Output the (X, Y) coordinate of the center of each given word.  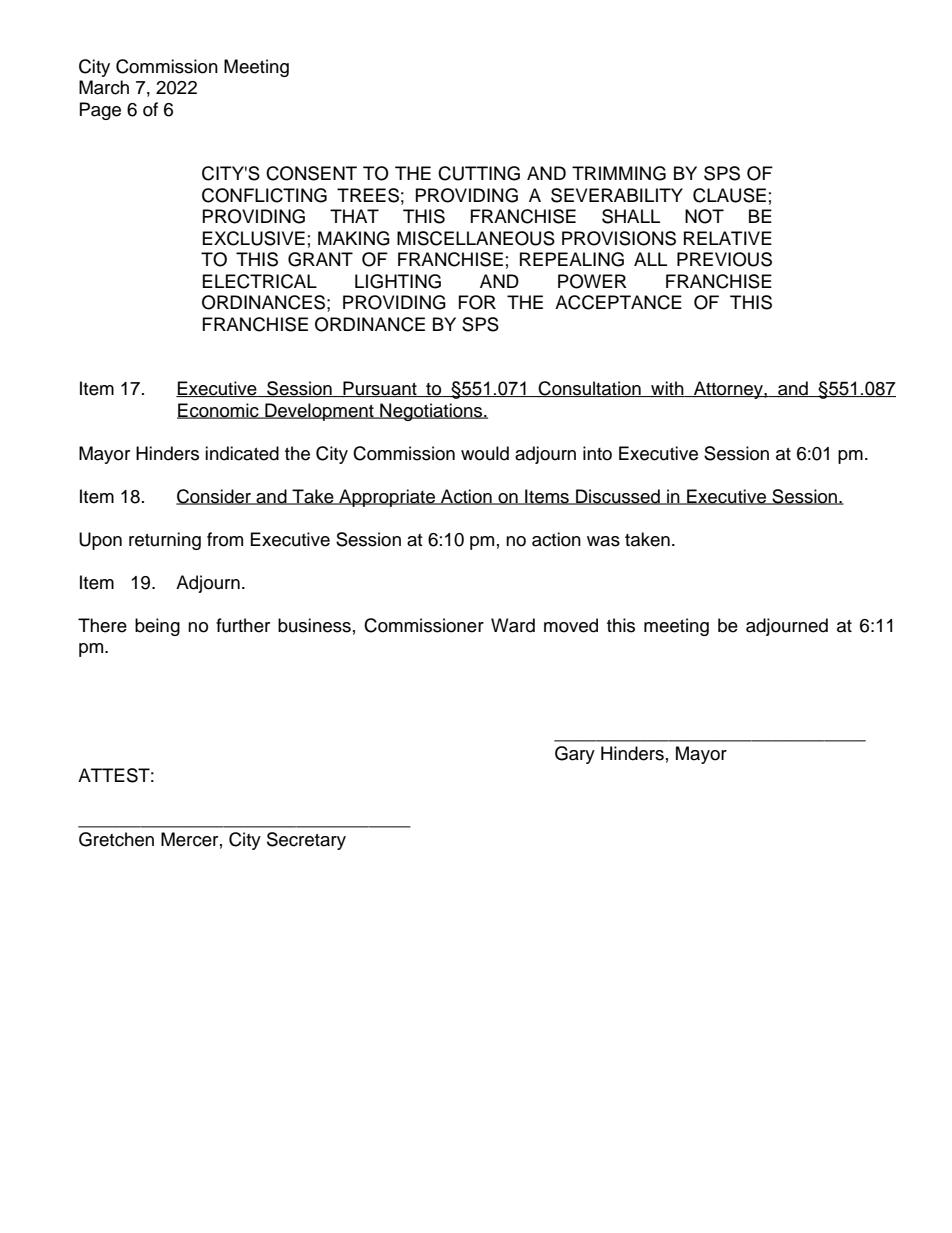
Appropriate (387, 498)
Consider (215, 497)
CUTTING (479, 173)
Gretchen (116, 839)
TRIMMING (619, 173)
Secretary (306, 841)
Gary (575, 755)
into (597, 453)
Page (100, 111)
